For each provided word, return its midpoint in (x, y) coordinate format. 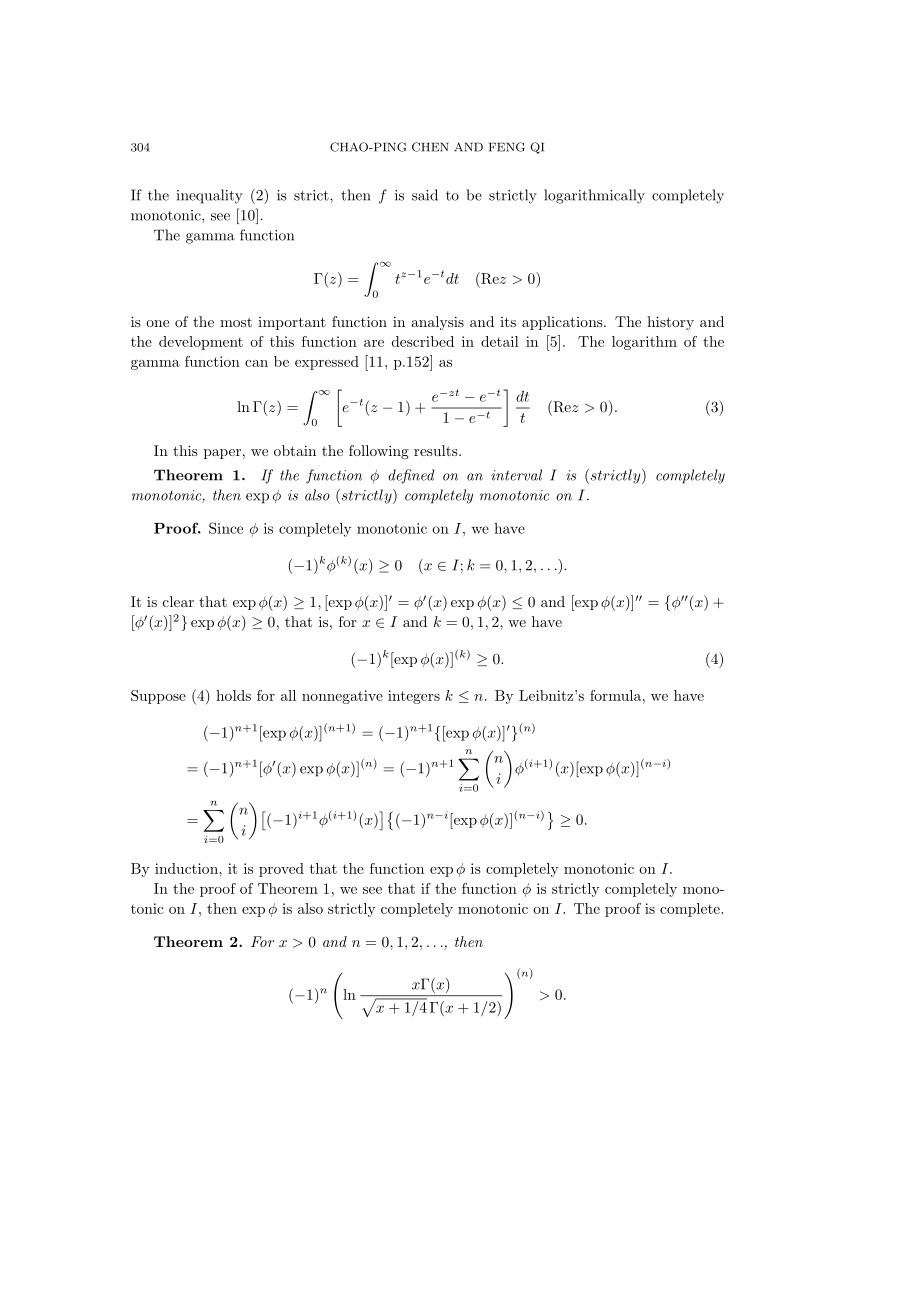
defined (411, 476)
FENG (507, 147)
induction (187, 868)
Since (226, 528)
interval (516, 475)
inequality (210, 196)
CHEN (430, 147)
